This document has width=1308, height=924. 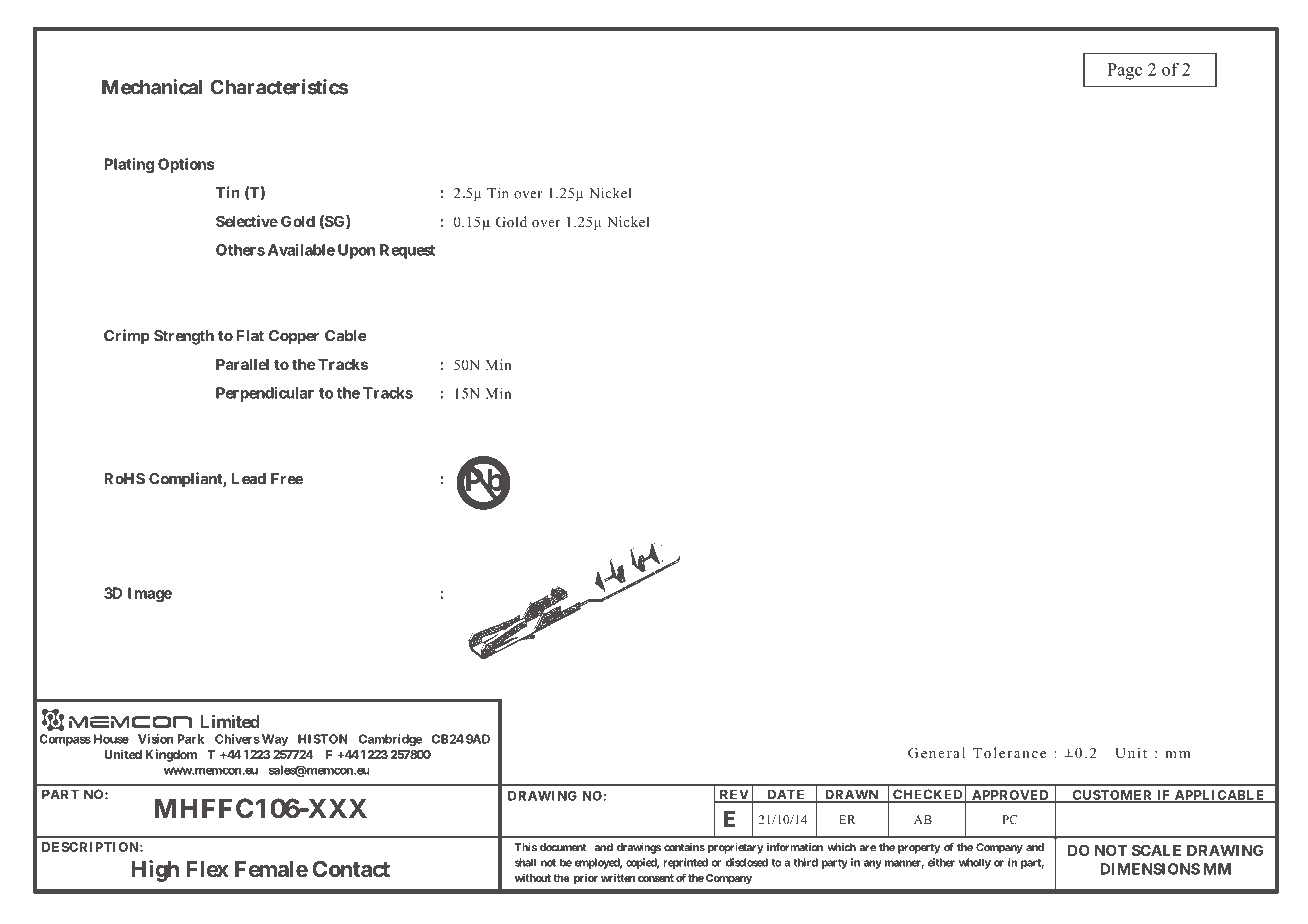 I want to click on Upon, so click(x=356, y=251).
